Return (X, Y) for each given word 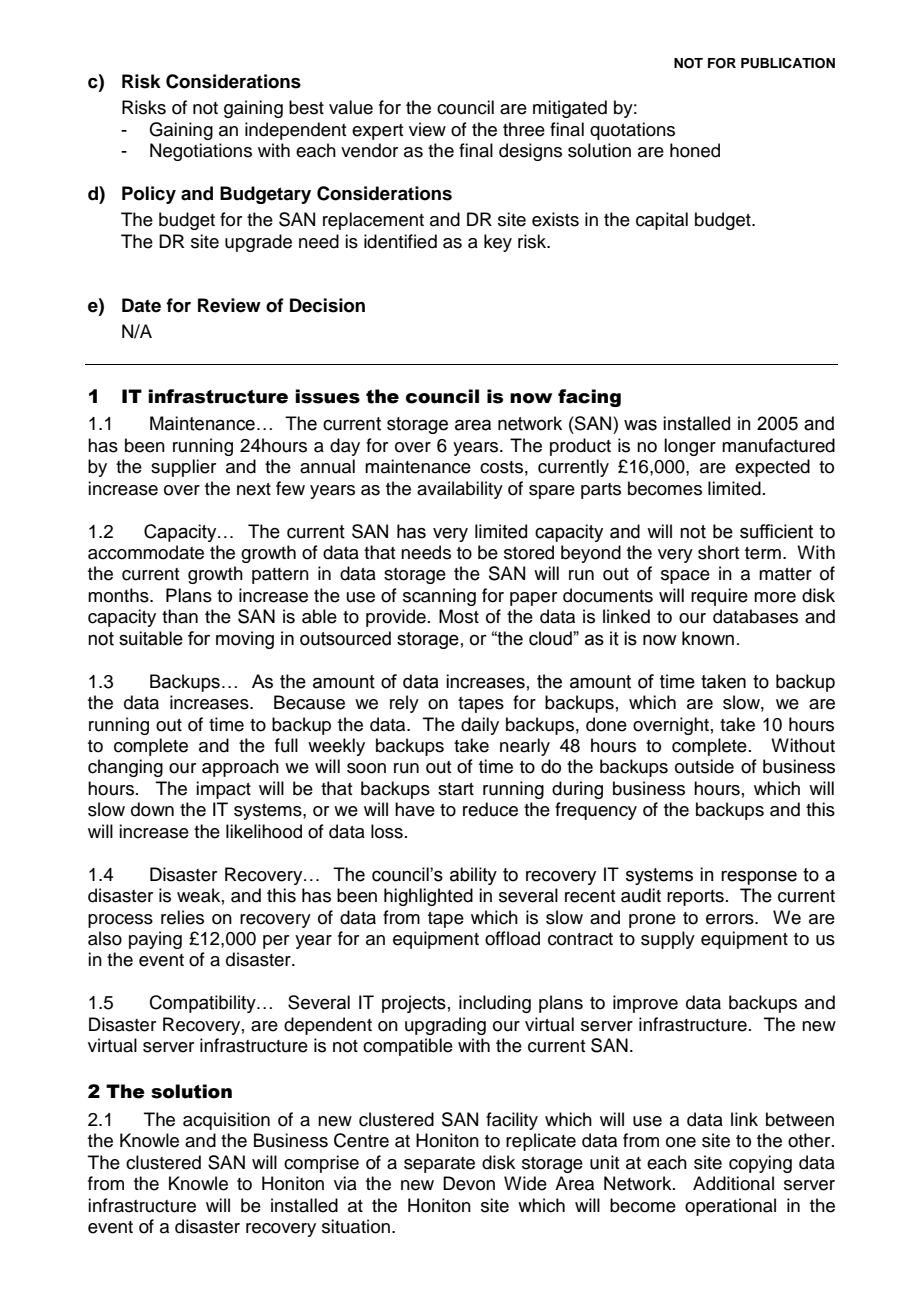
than (180, 616)
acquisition (226, 1121)
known (708, 638)
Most (459, 616)
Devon (469, 1183)
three (524, 129)
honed (695, 150)
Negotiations (201, 152)
